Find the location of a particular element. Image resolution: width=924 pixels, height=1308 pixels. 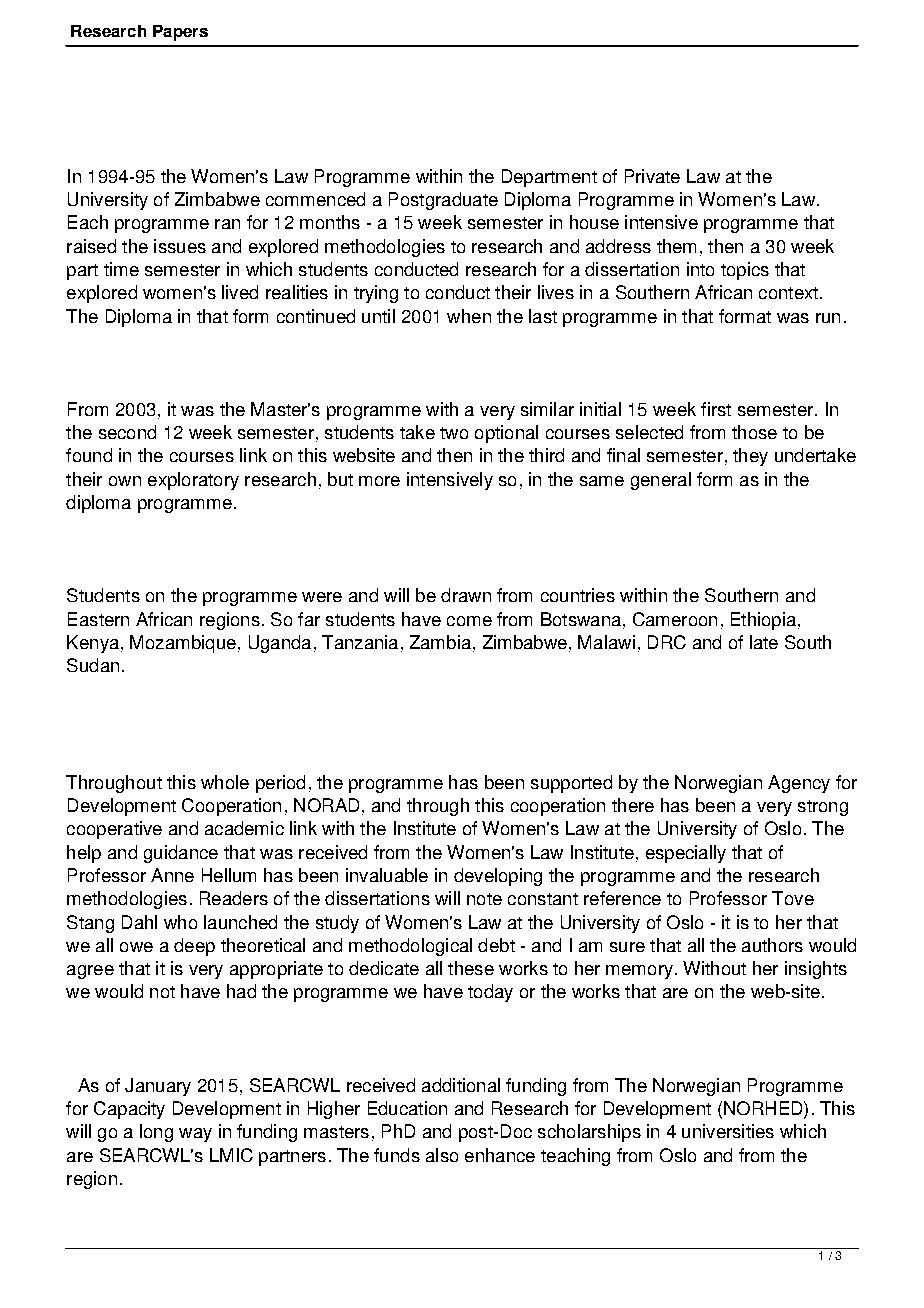

Private is located at coordinates (652, 176).
